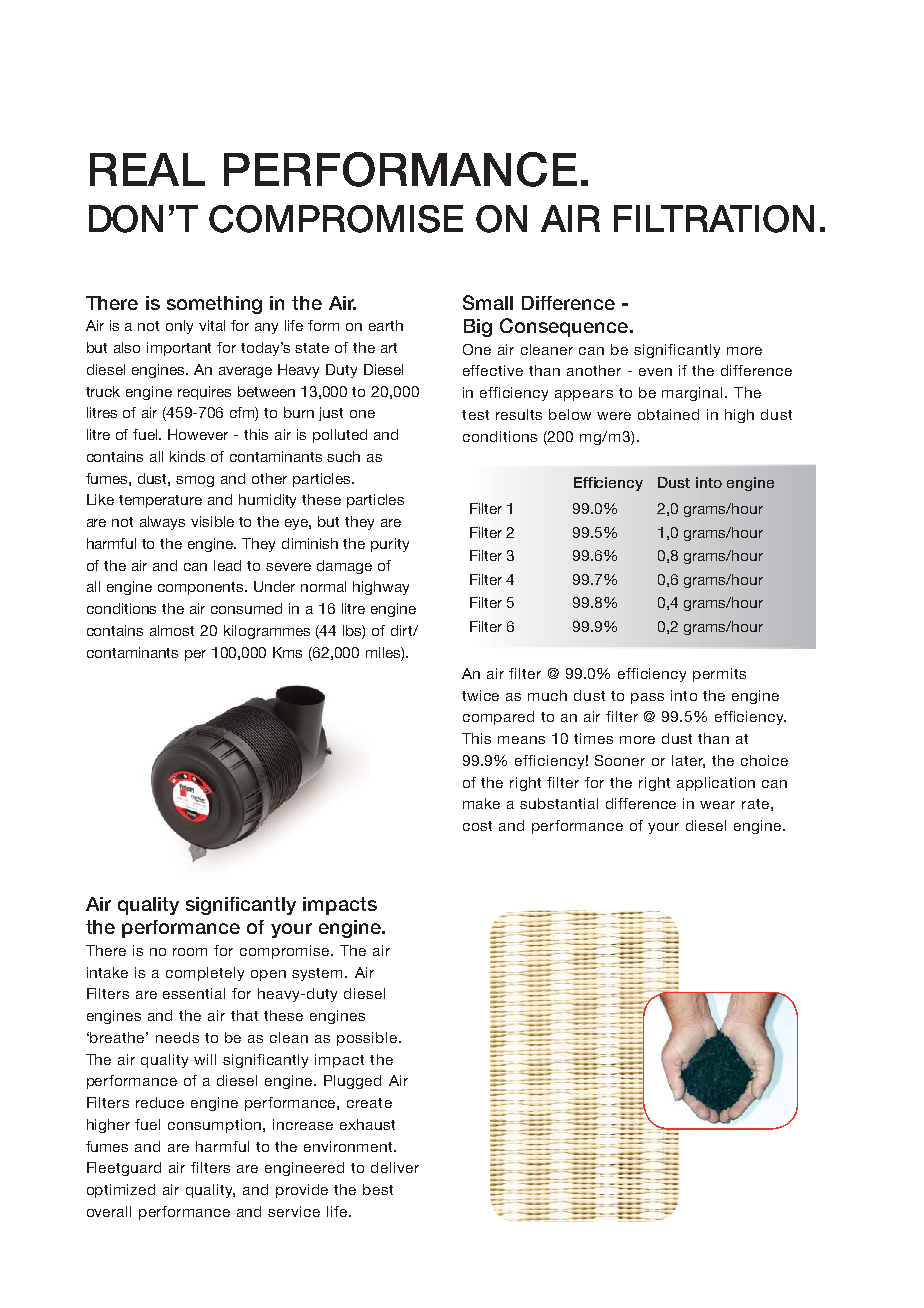  I want to click on REAL, so click(147, 169).
